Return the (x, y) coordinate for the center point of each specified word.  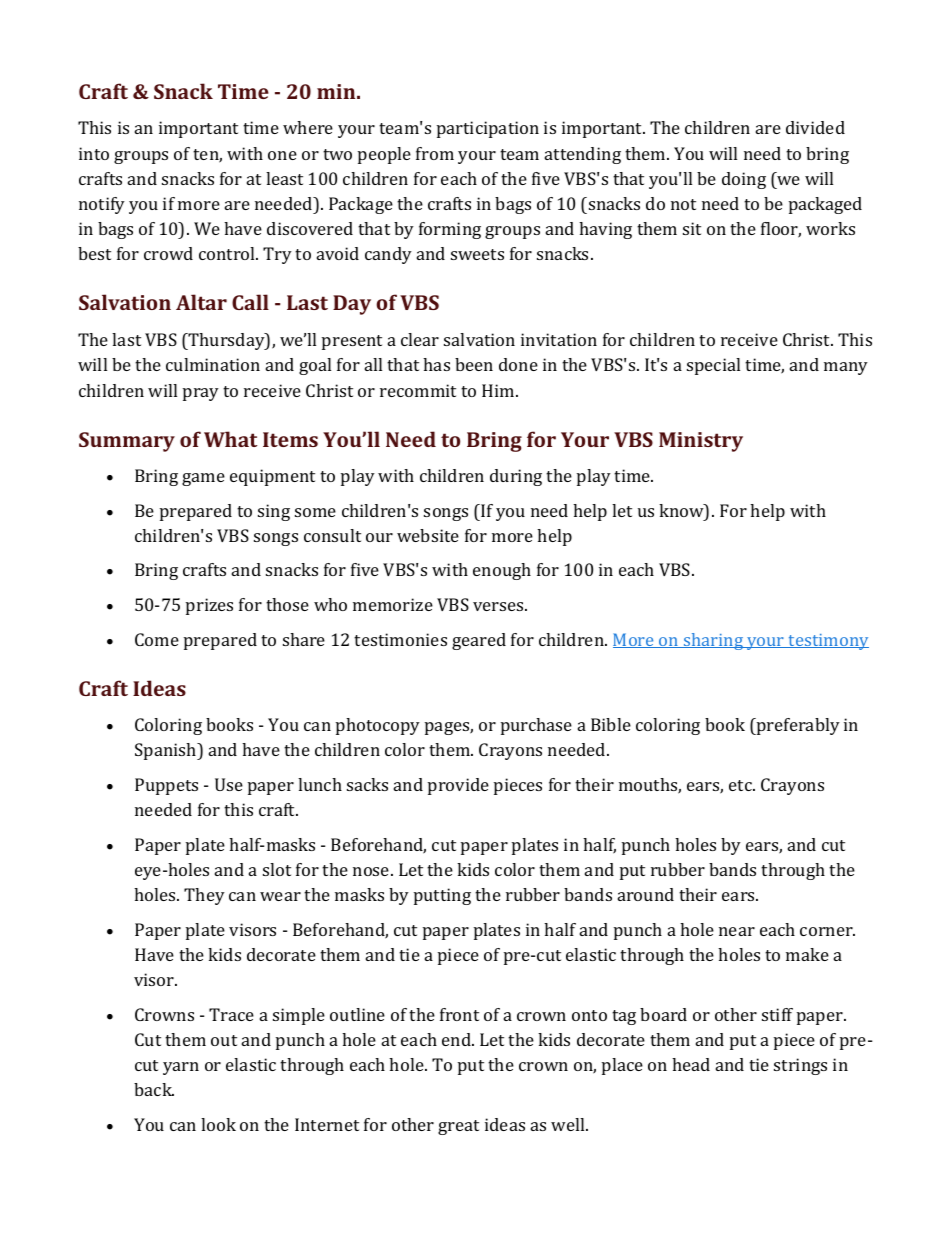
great (458, 1127)
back (154, 1089)
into (94, 153)
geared (479, 641)
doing (744, 180)
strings (800, 1066)
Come (157, 639)
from (435, 153)
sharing (714, 641)
